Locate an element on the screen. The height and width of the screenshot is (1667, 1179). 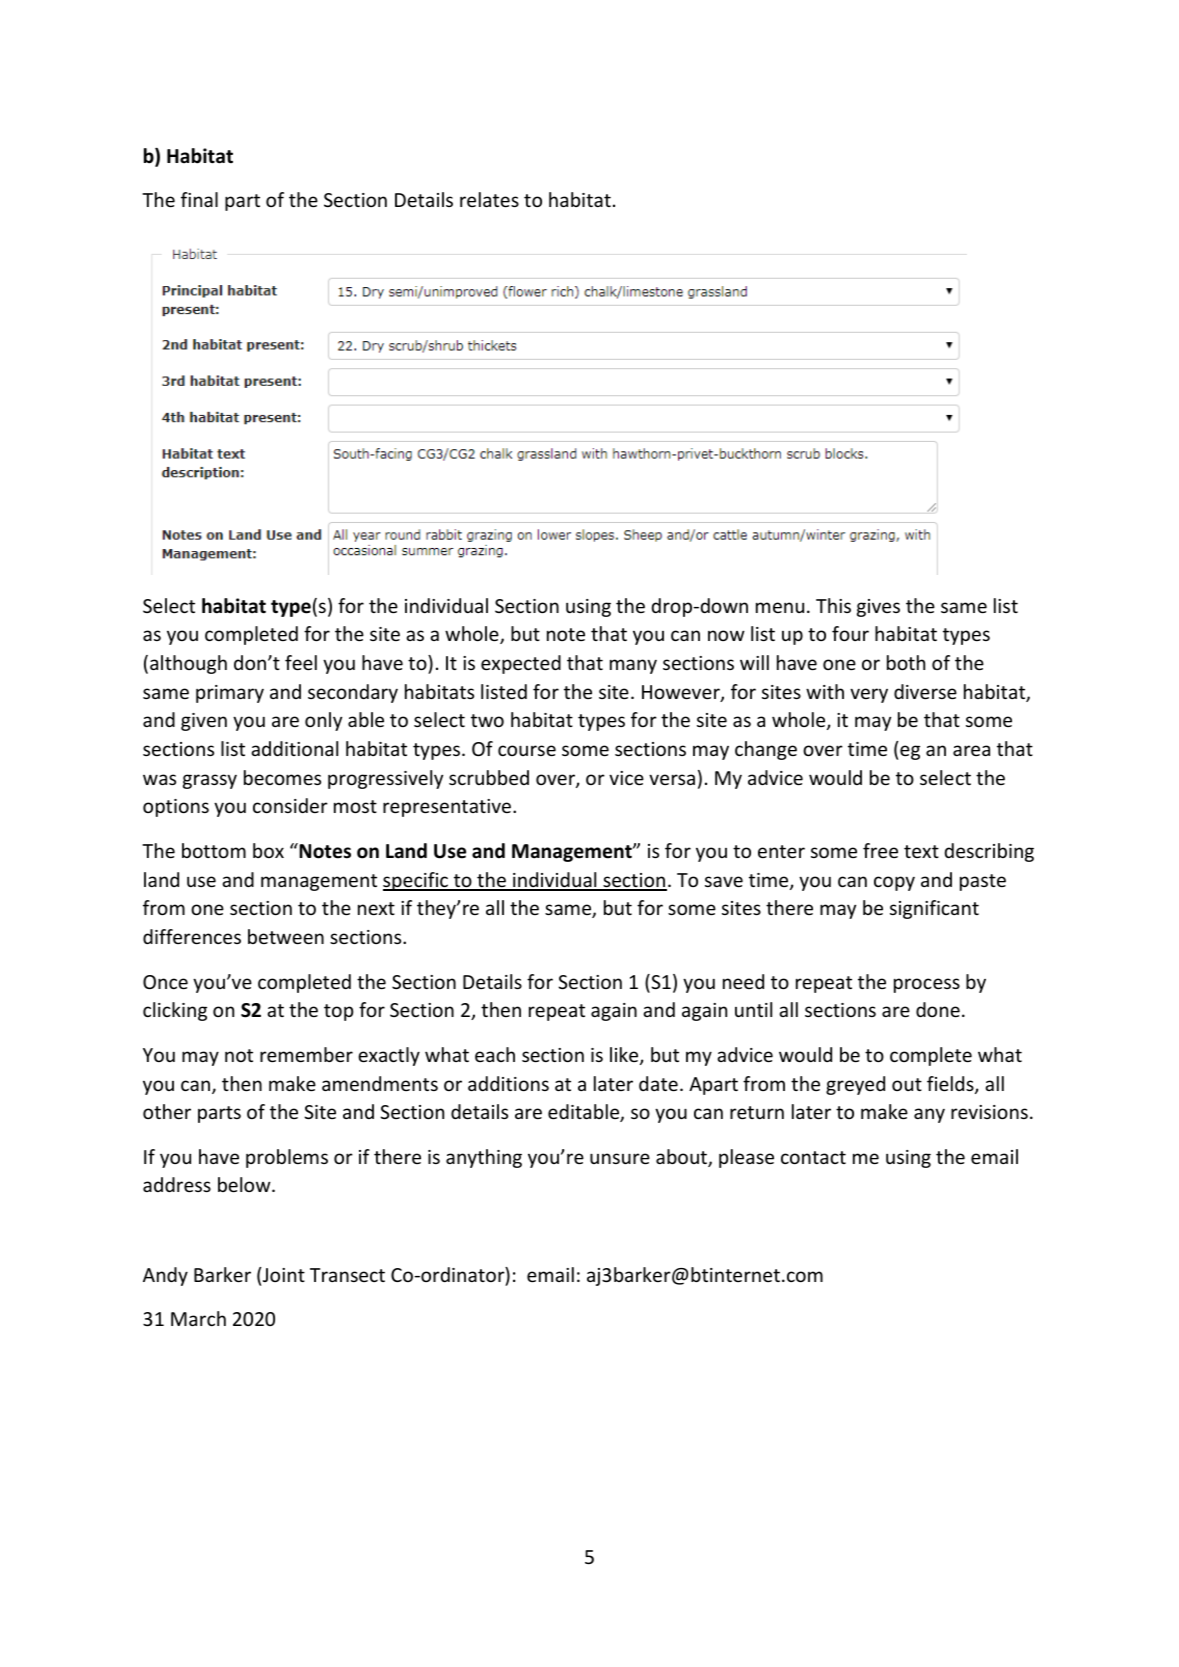
March is located at coordinates (198, 1318).
